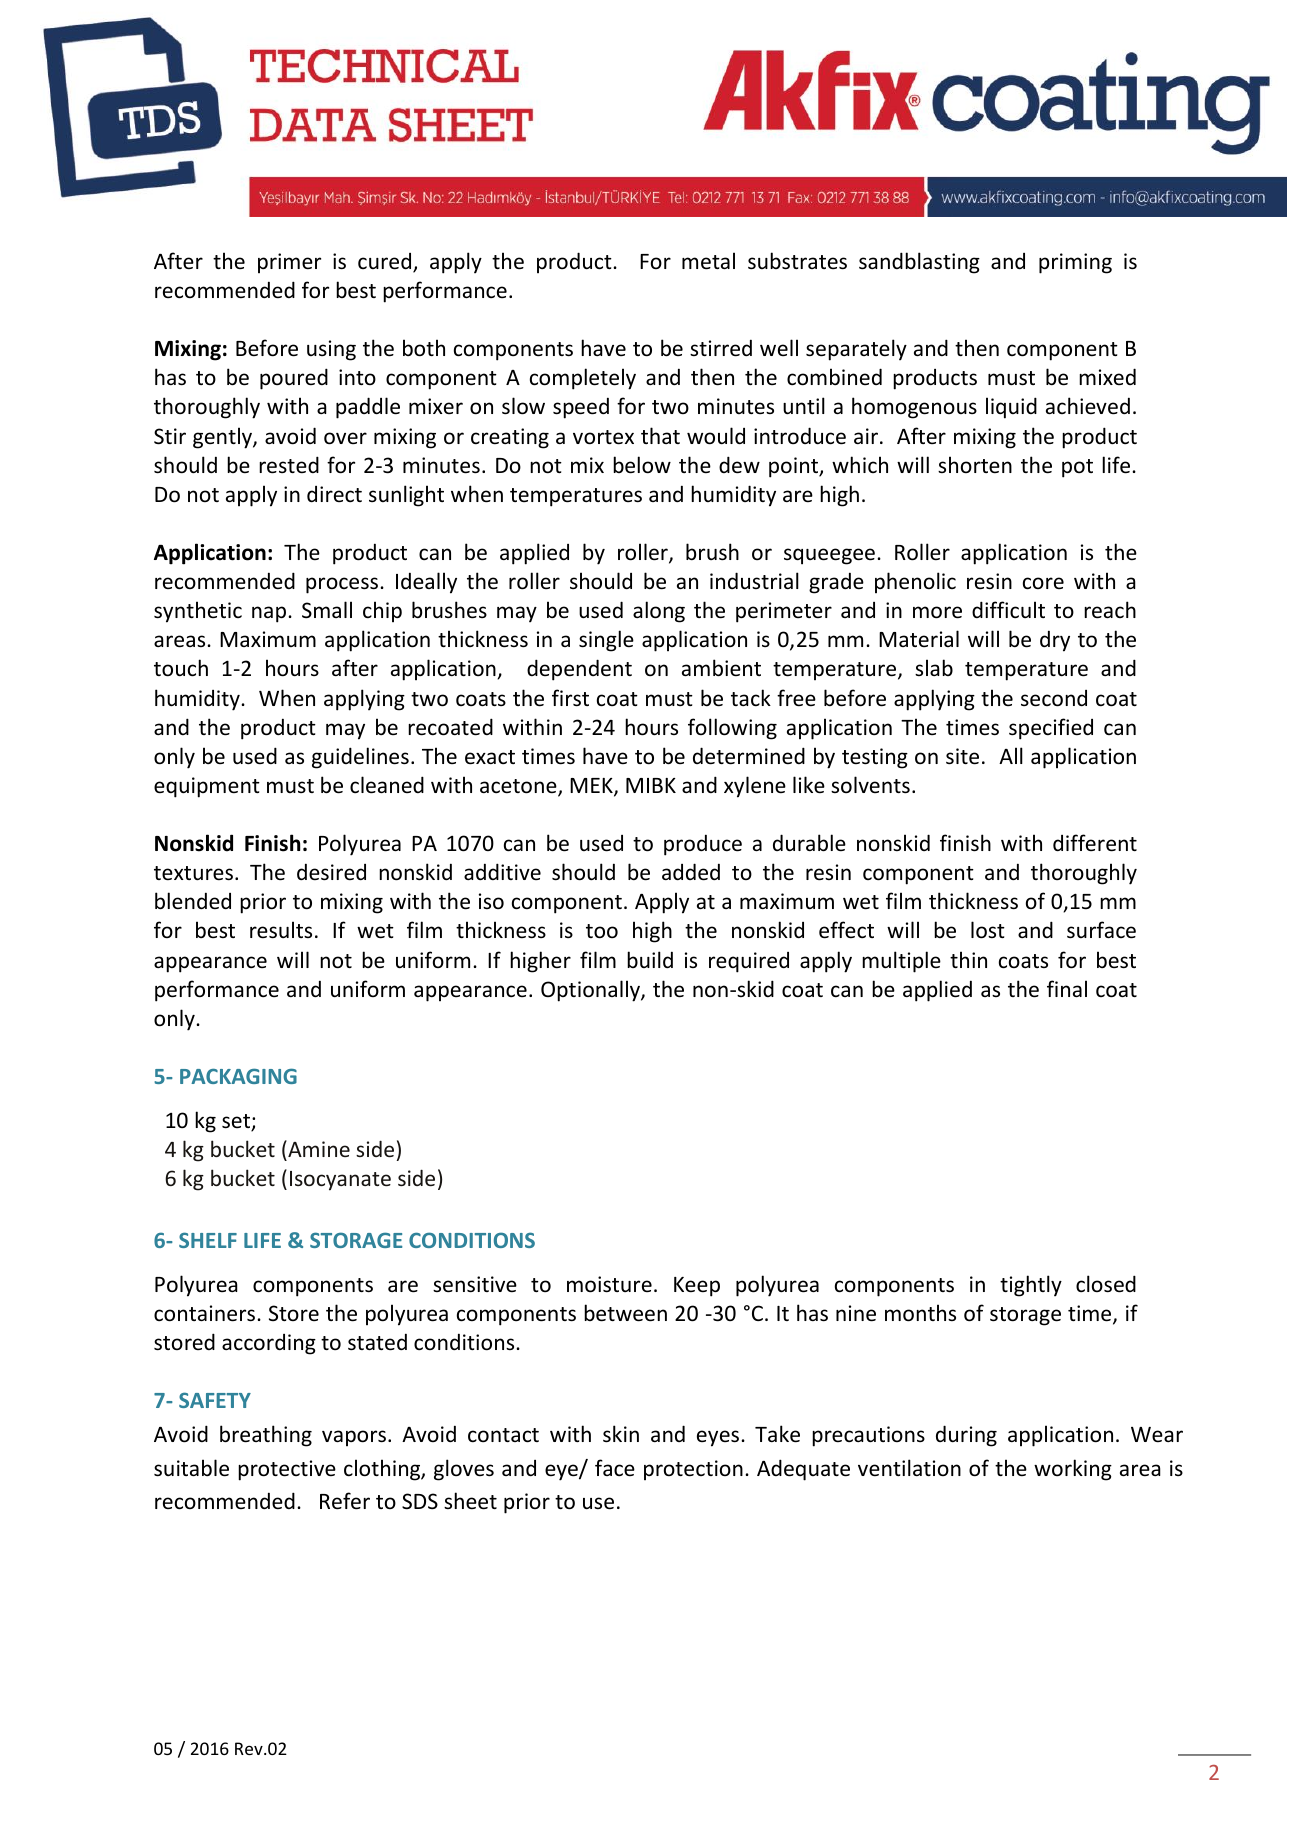 This document has height=1825, width=1291. I want to click on metal, so click(708, 261).
